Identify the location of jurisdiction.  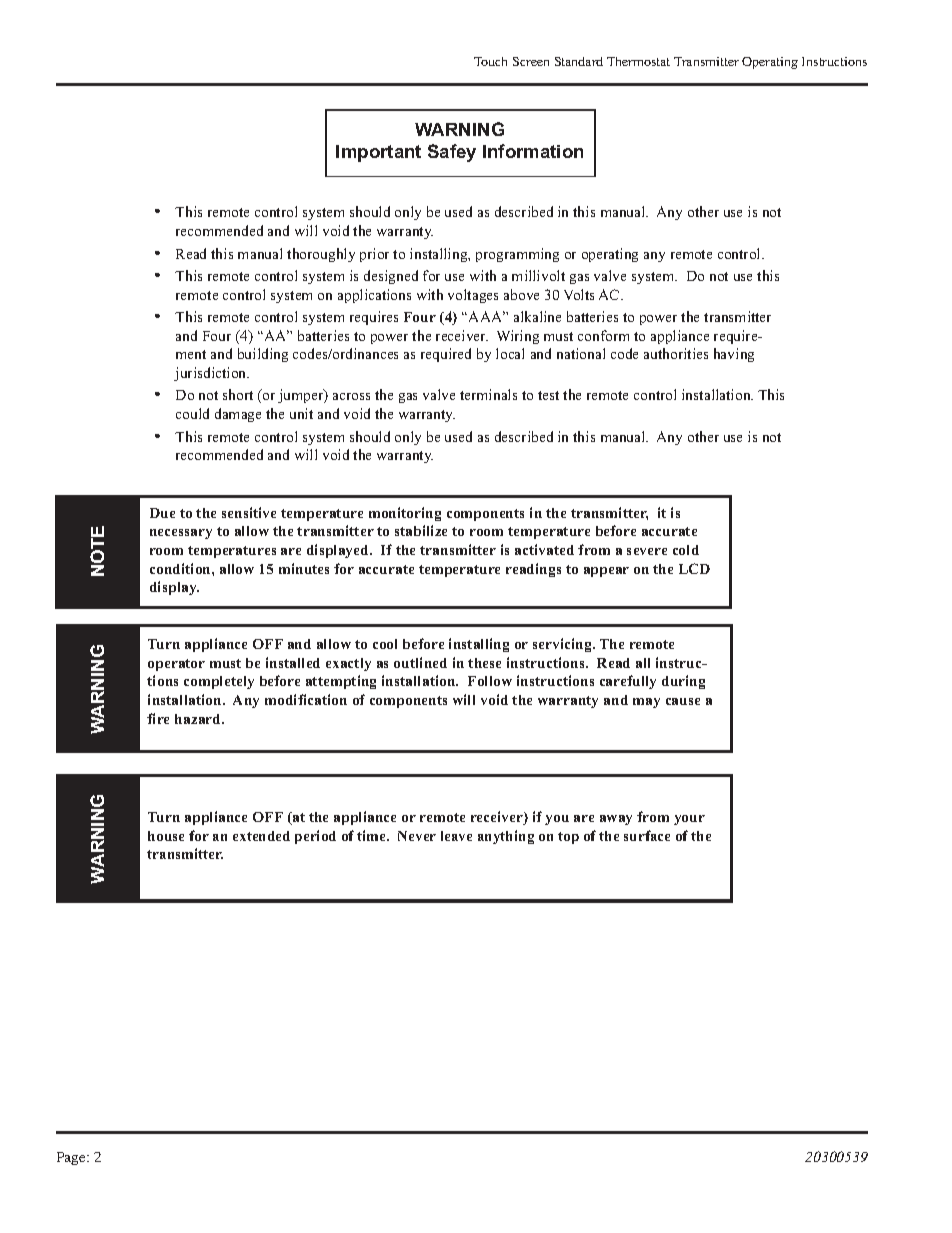
(211, 374).
